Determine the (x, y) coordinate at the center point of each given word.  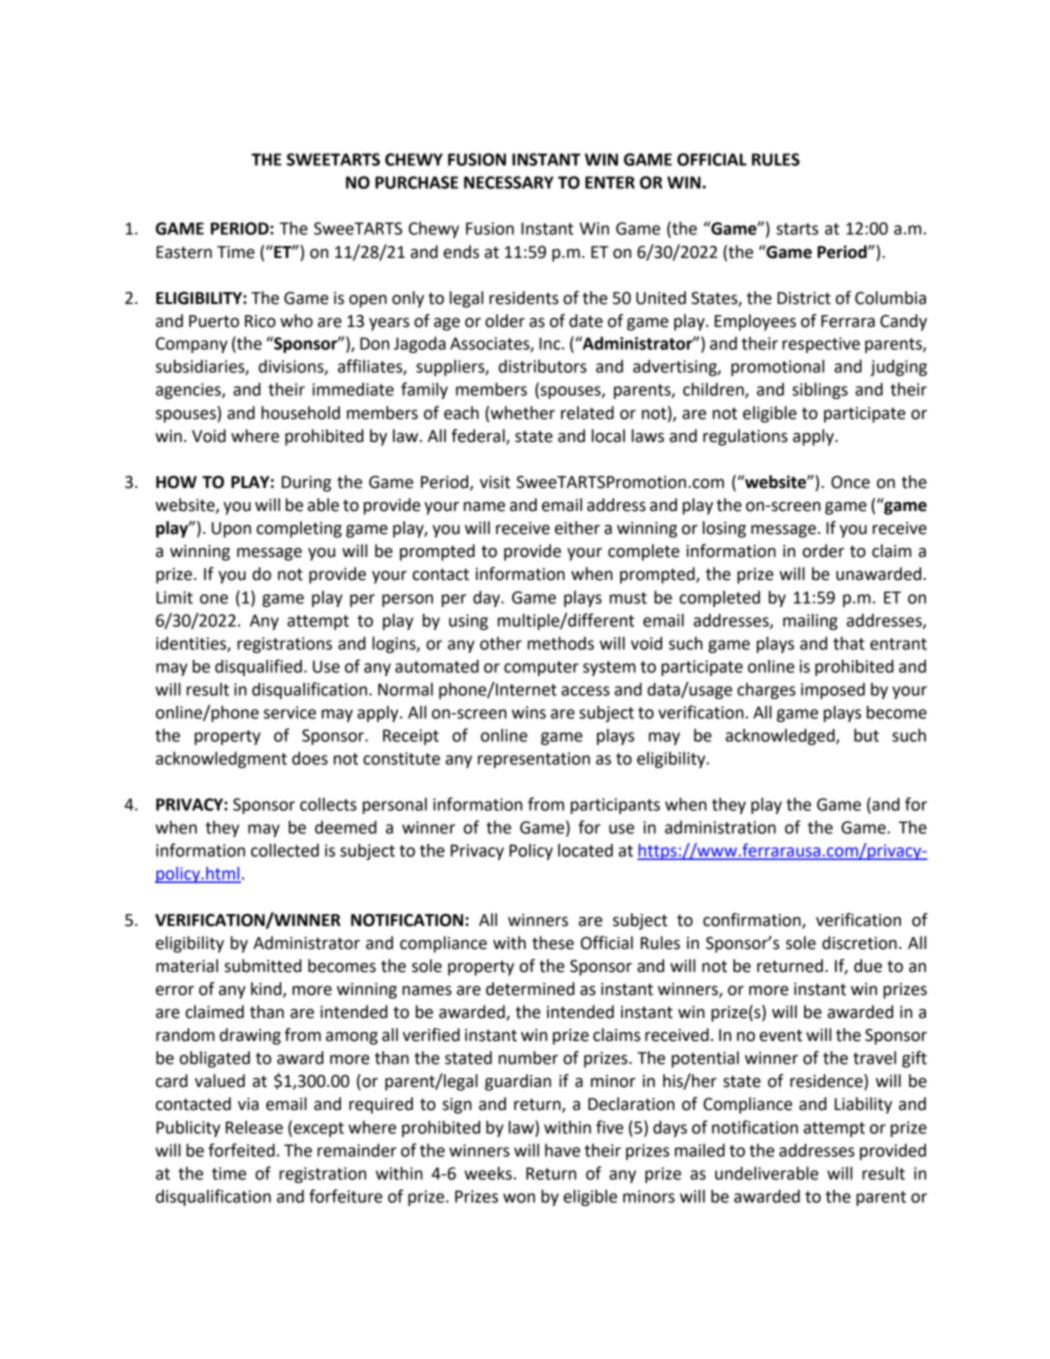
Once (850, 482)
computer (541, 668)
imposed (833, 690)
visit (495, 482)
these (553, 943)
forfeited (241, 1150)
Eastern (184, 252)
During (306, 484)
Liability (863, 1105)
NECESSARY (509, 182)
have (562, 1150)
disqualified (258, 667)
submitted (263, 966)
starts (797, 229)
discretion (859, 943)
